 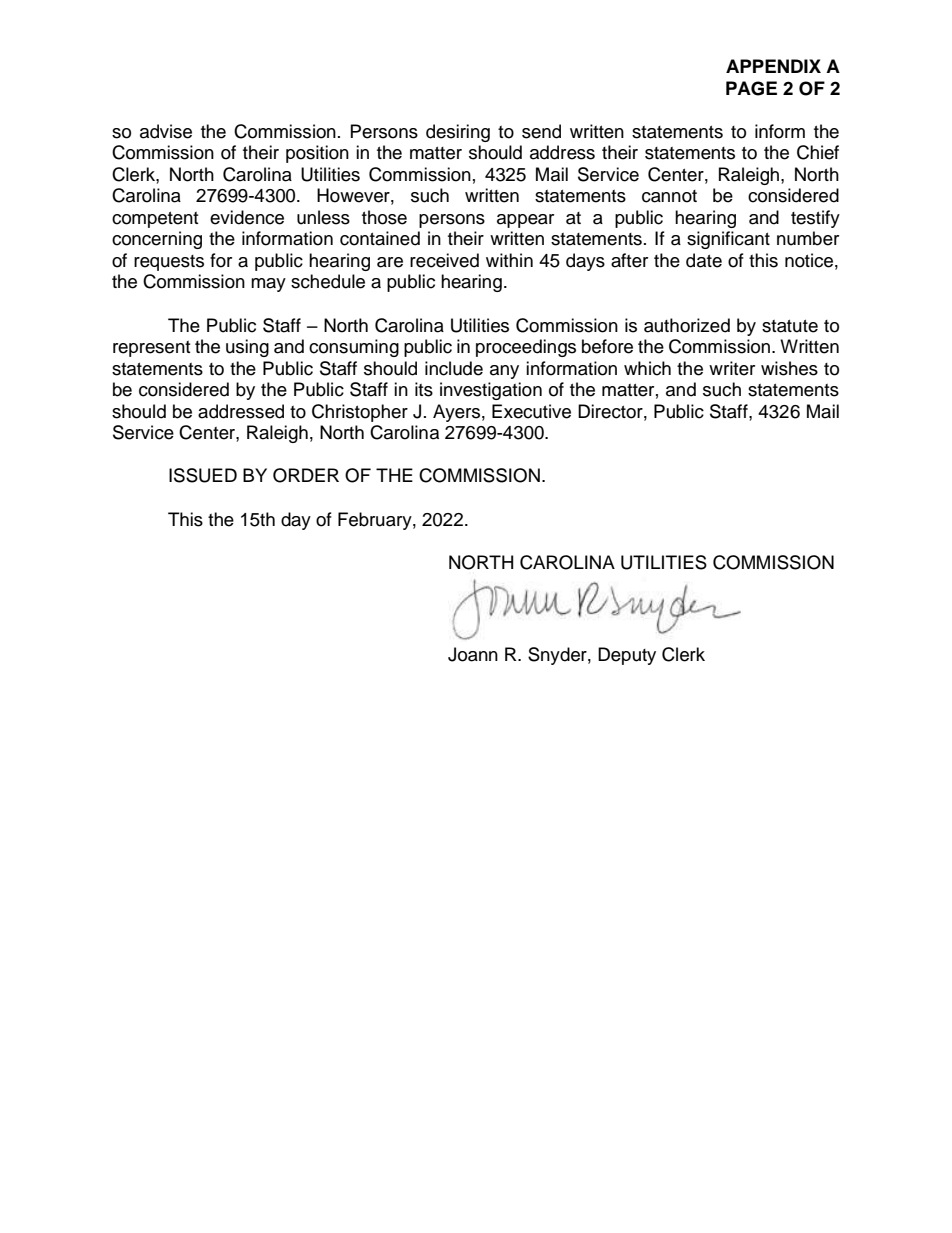 I want to click on evidence, so click(x=247, y=217).
